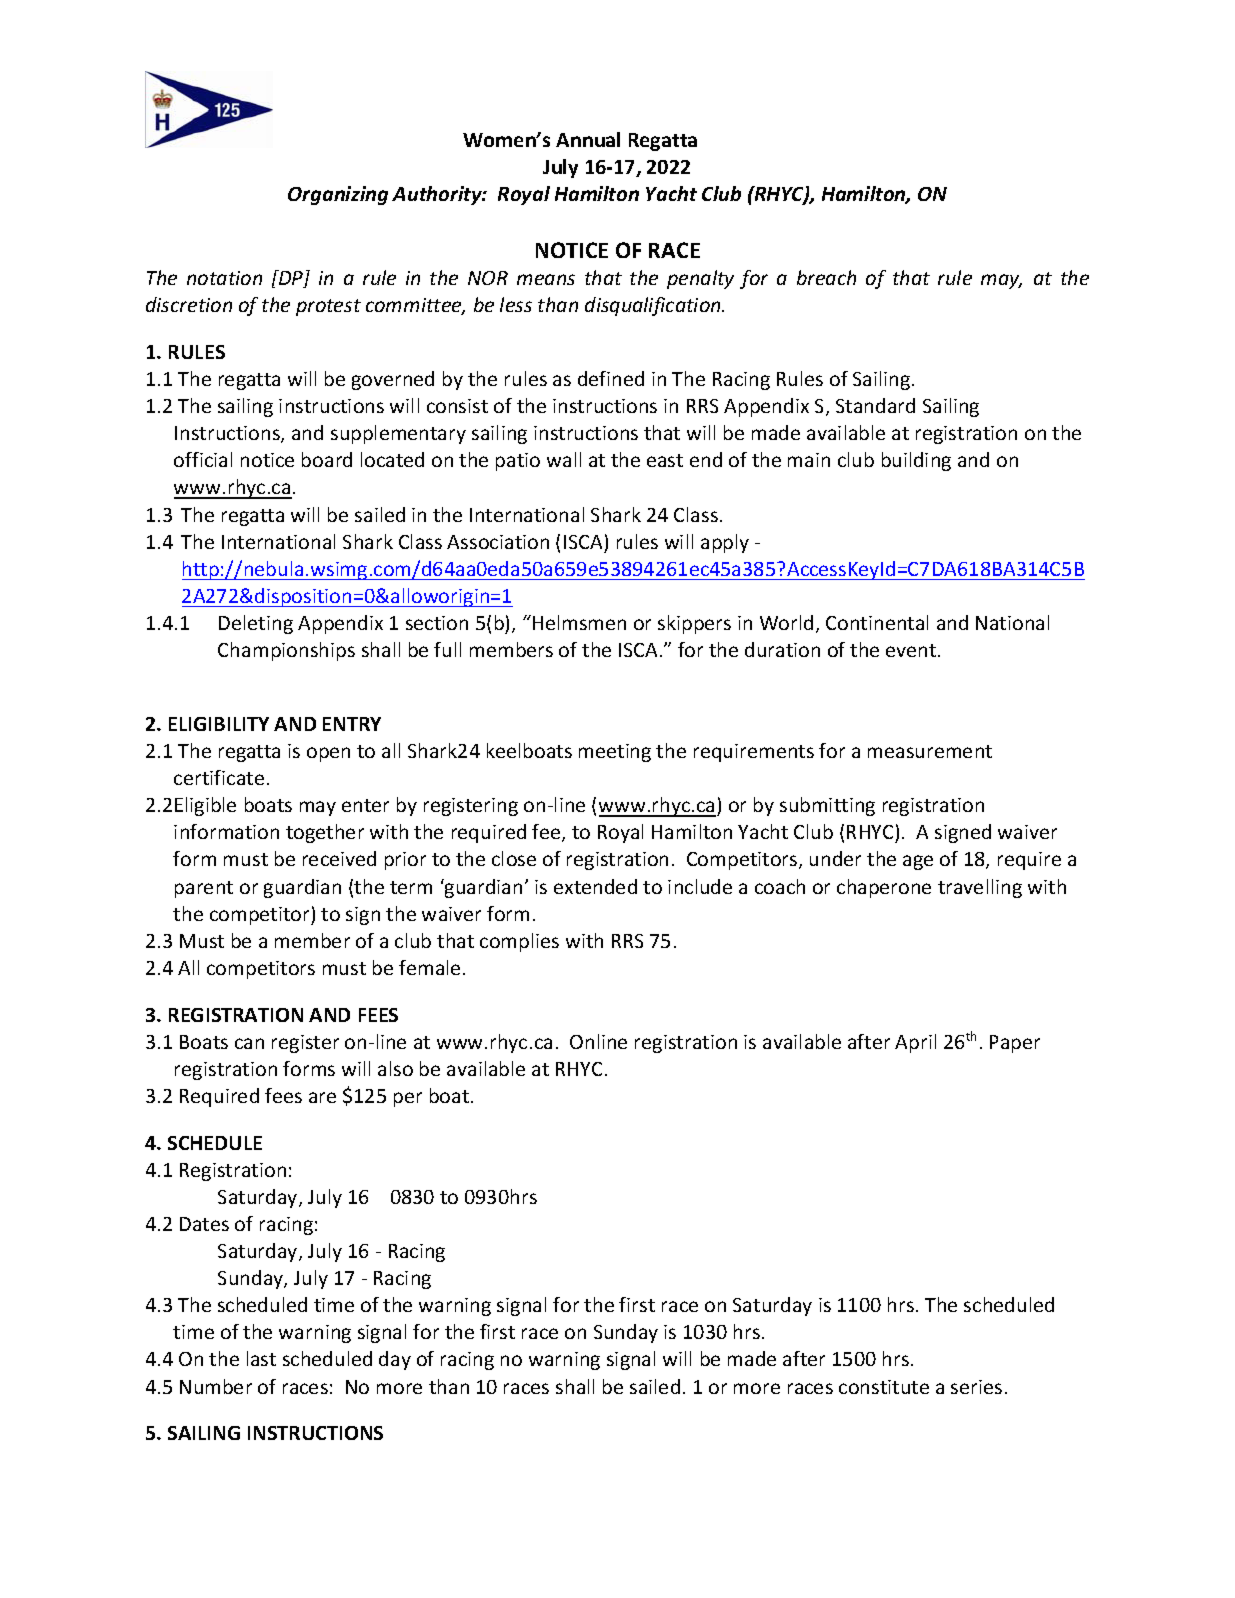 The image size is (1235, 1598). I want to click on Annual, so click(588, 139).
